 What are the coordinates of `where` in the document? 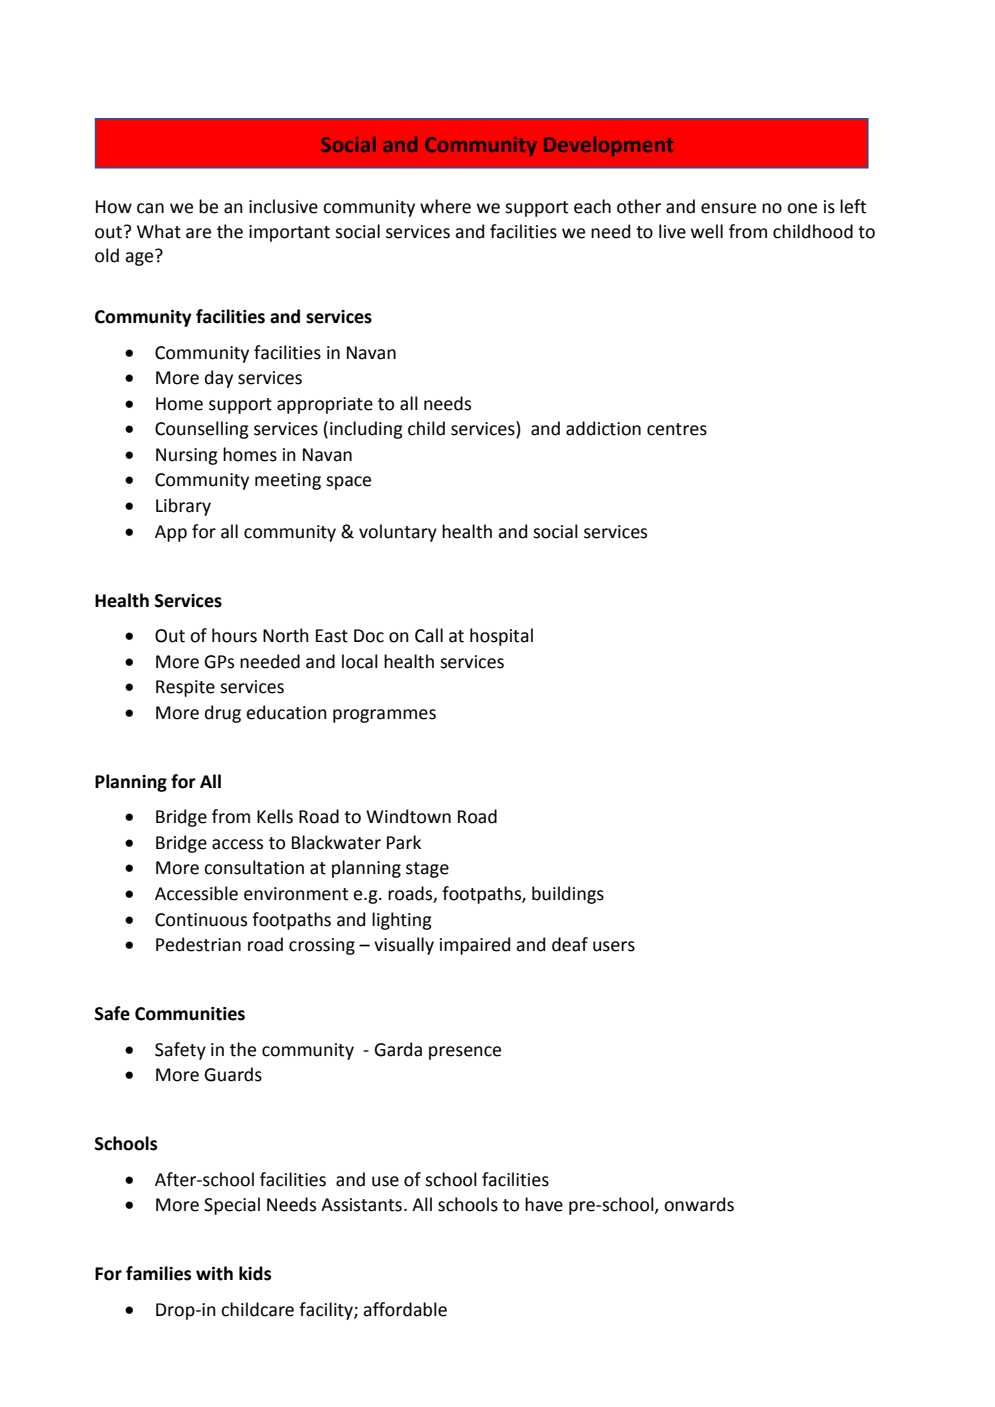 It's located at (445, 206).
